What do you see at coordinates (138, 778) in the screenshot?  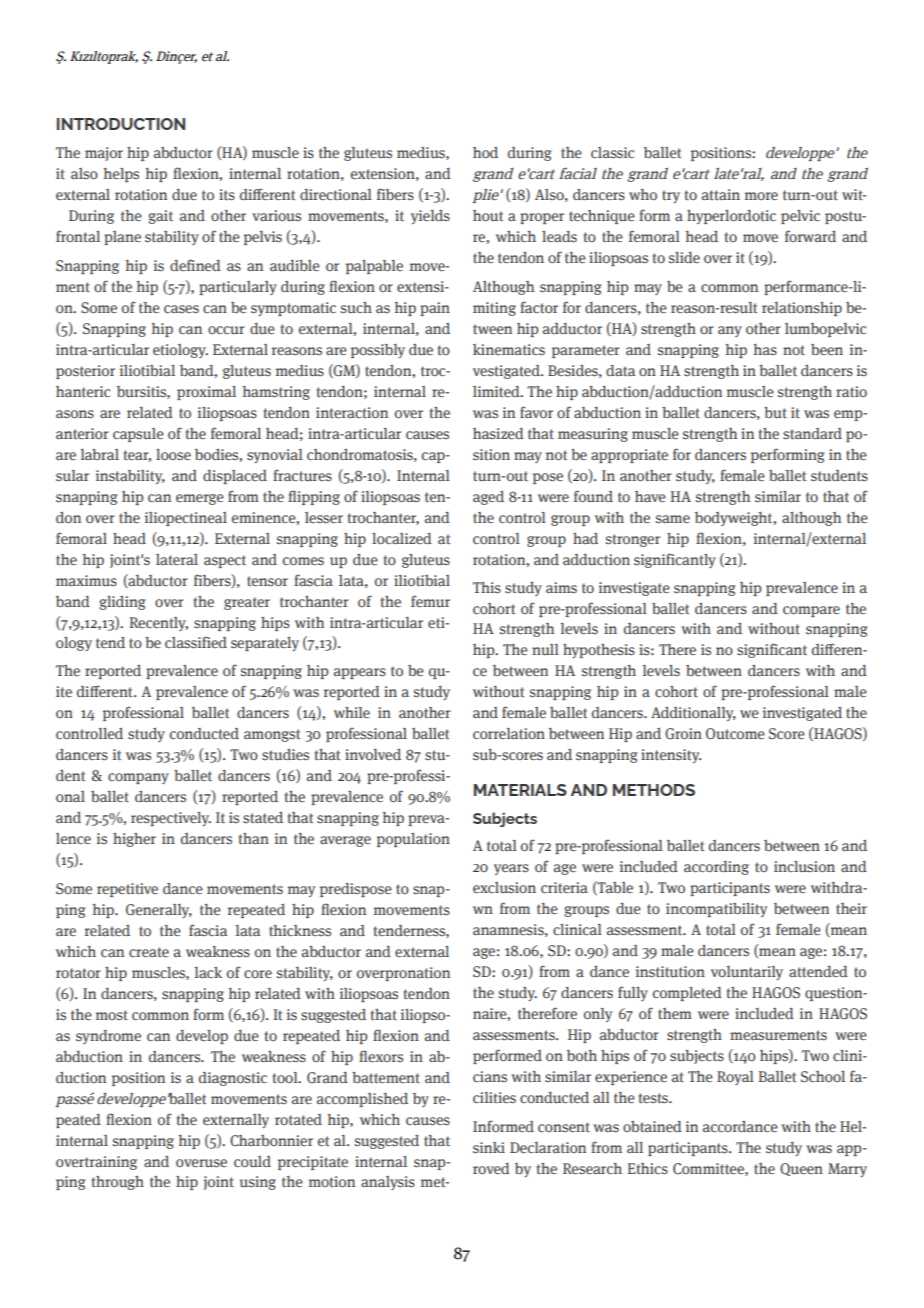 I see `company` at bounding box center [138, 778].
